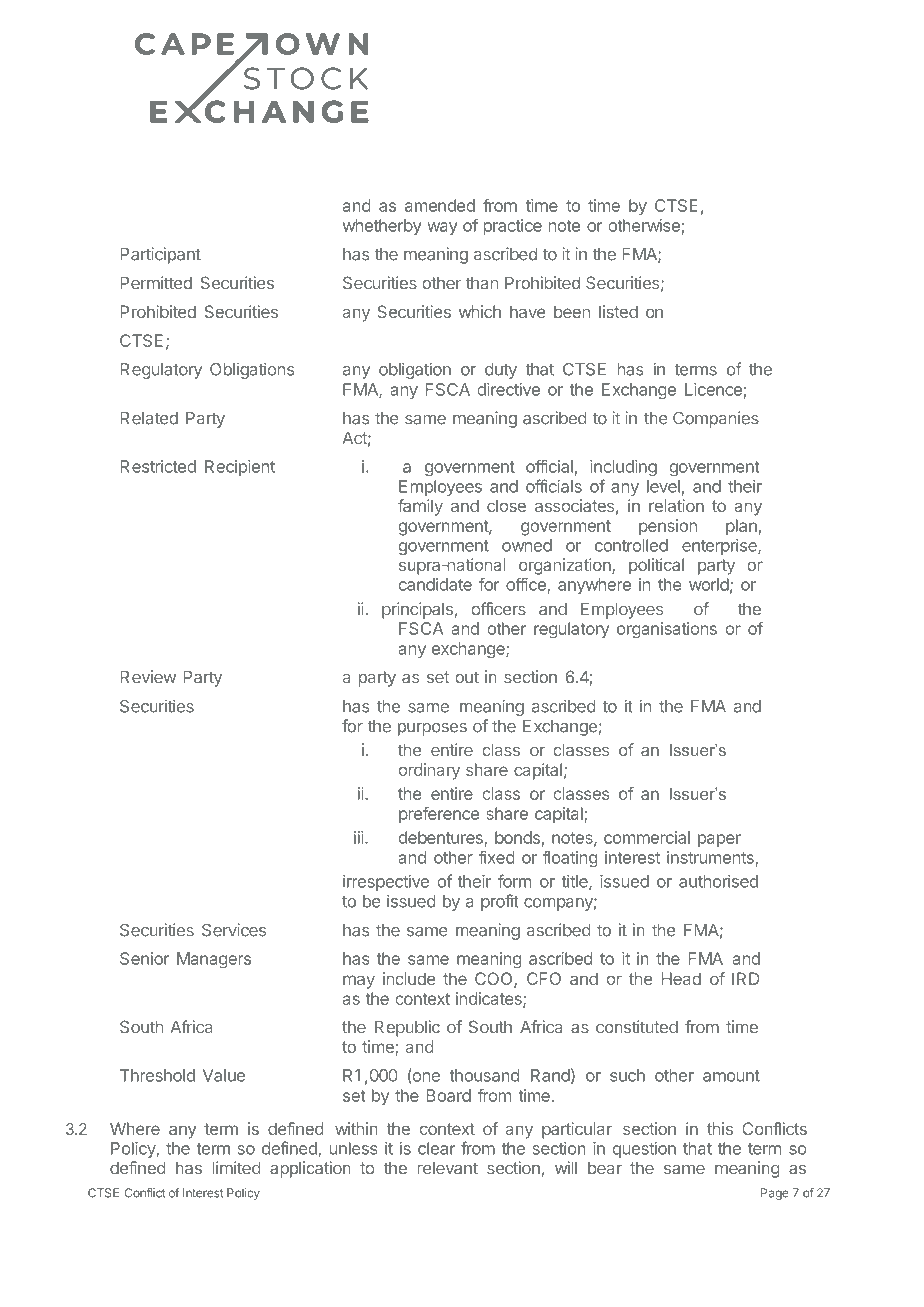 Image resolution: width=924 pixels, height=1307 pixels. What do you see at coordinates (420, 507) in the page?
I see `family` at bounding box center [420, 507].
